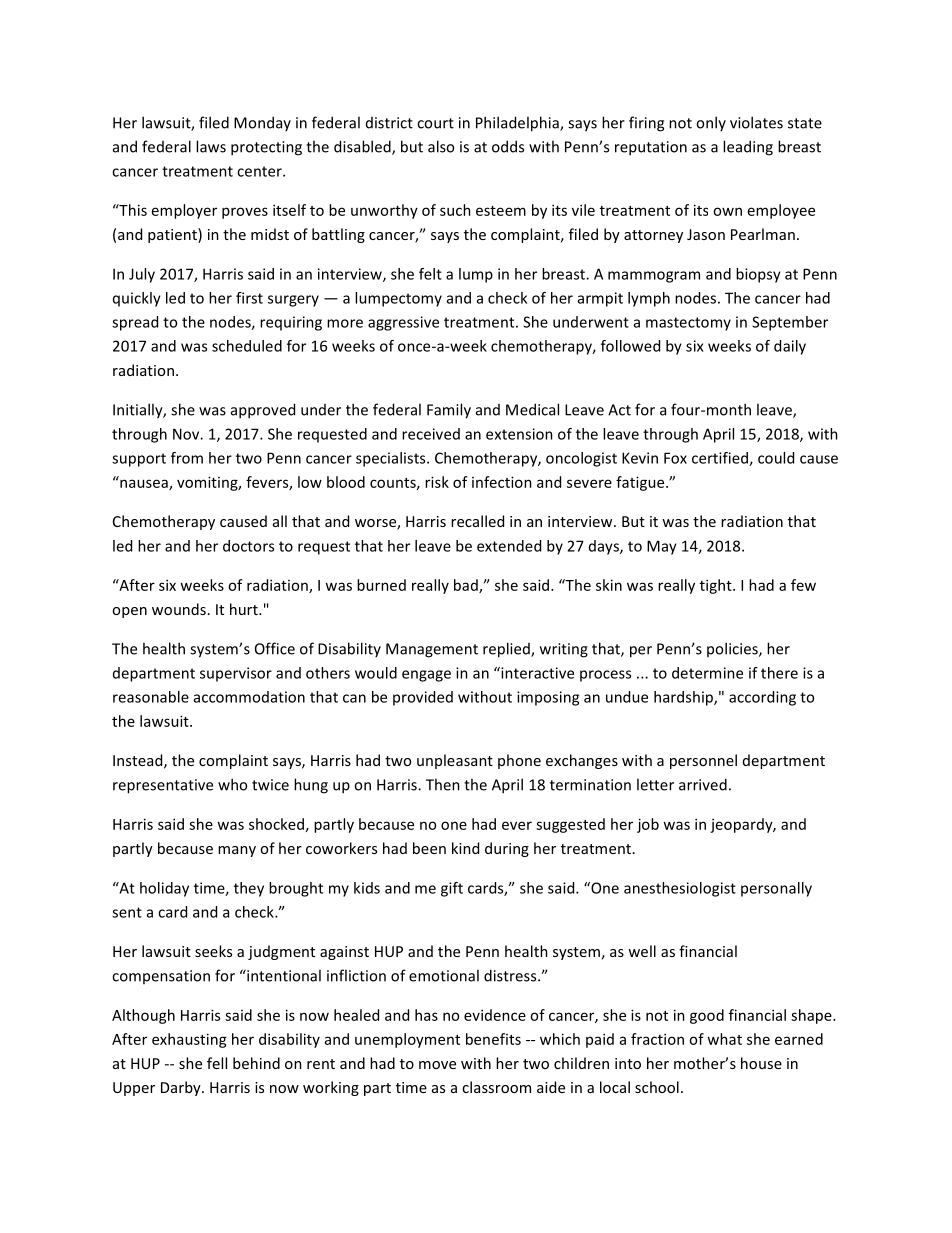 This document has width=952, height=1233. Describe the element at coordinates (452, 889) in the document. I see `gift` at that location.
